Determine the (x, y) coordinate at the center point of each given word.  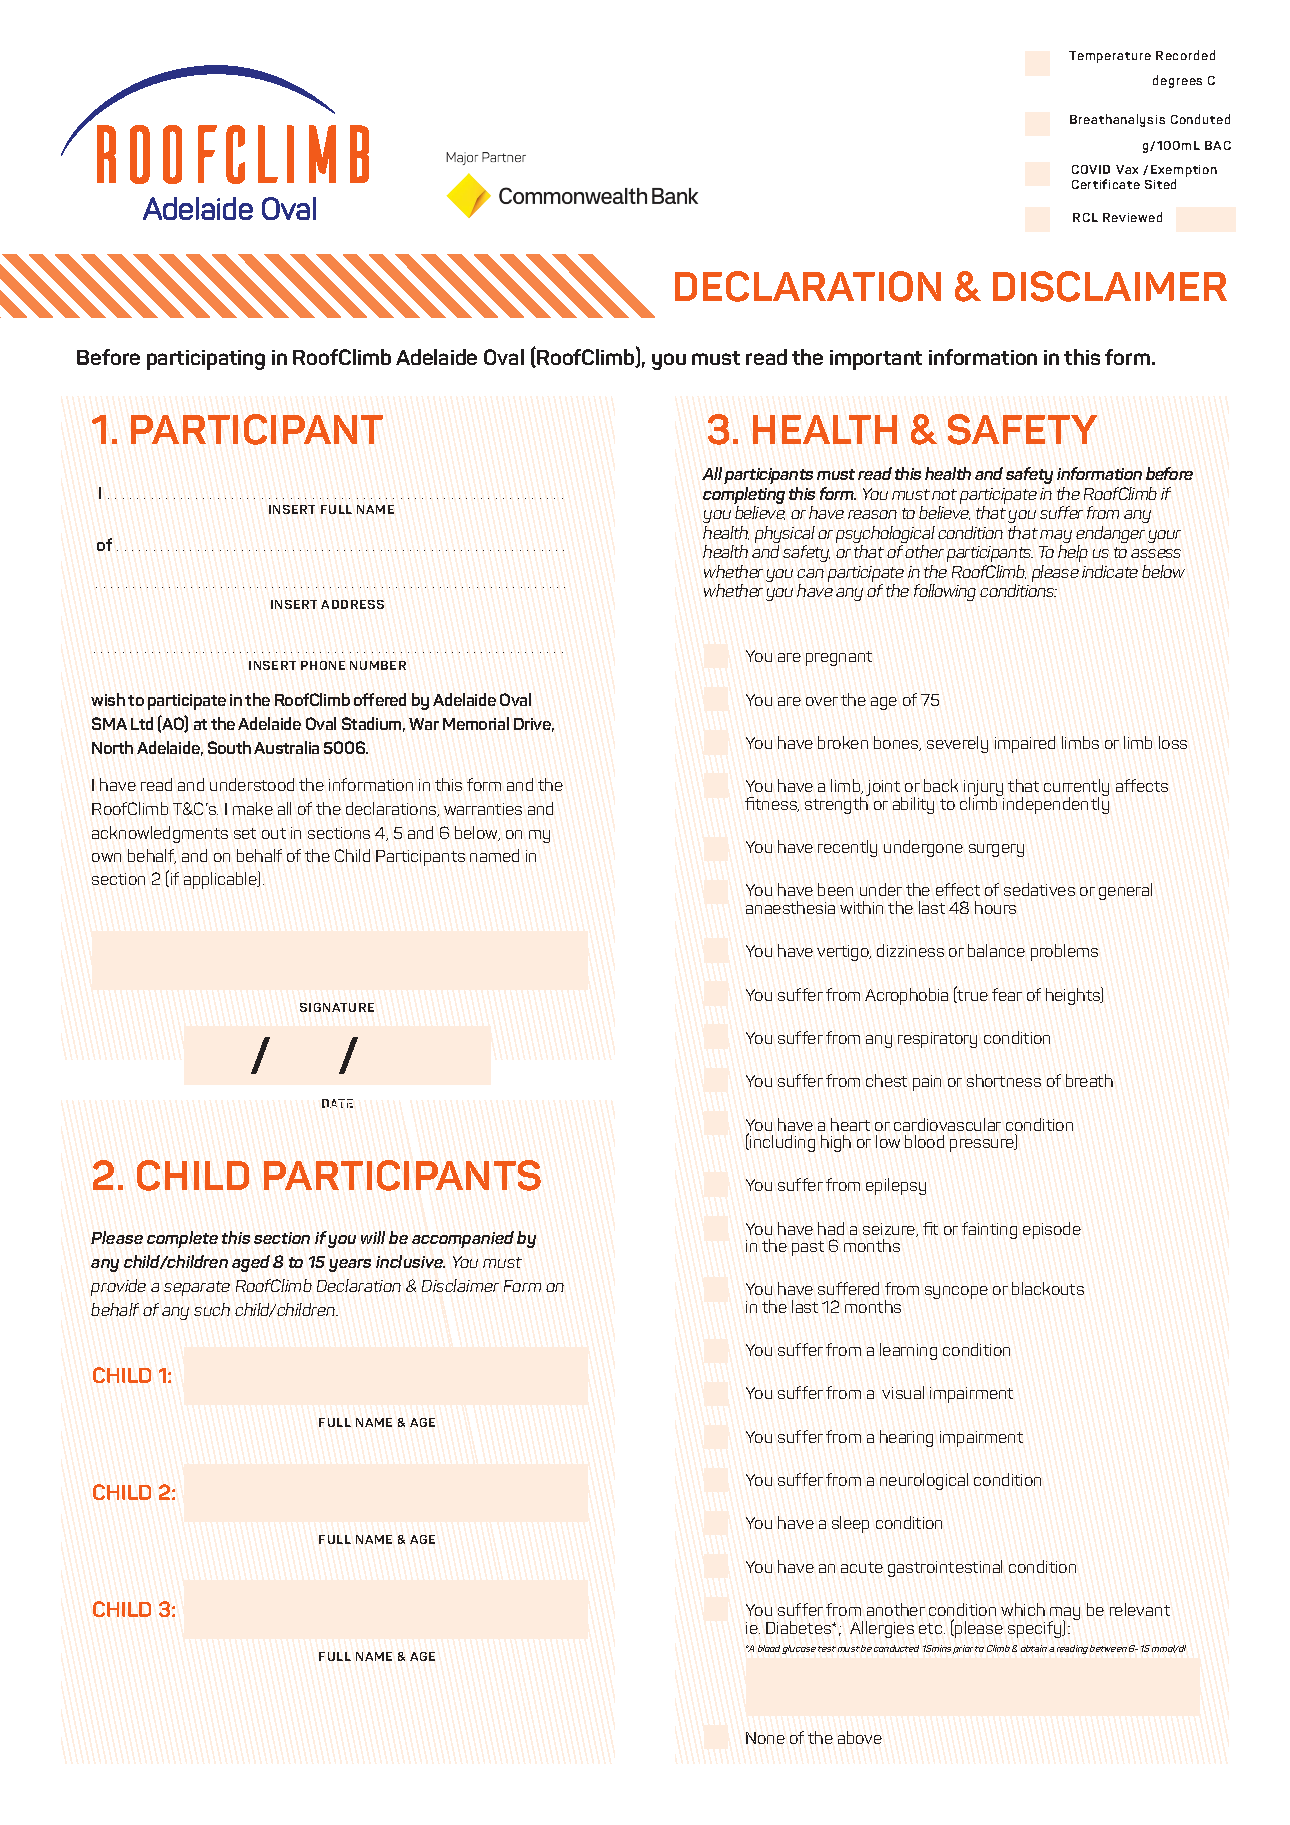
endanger (1110, 536)
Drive (534, 725)
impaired (1025, 744)
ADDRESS (352, 604)
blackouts (1048, 1288)
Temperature (1110, 57)
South (229, 747)
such (212, 1309)
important (876, 360)
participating (206, 360)
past (808, 1248)
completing (744, 497)
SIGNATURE (337, 1007)
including (782, 1143)
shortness (1004, 1080)
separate (197, 1288)
